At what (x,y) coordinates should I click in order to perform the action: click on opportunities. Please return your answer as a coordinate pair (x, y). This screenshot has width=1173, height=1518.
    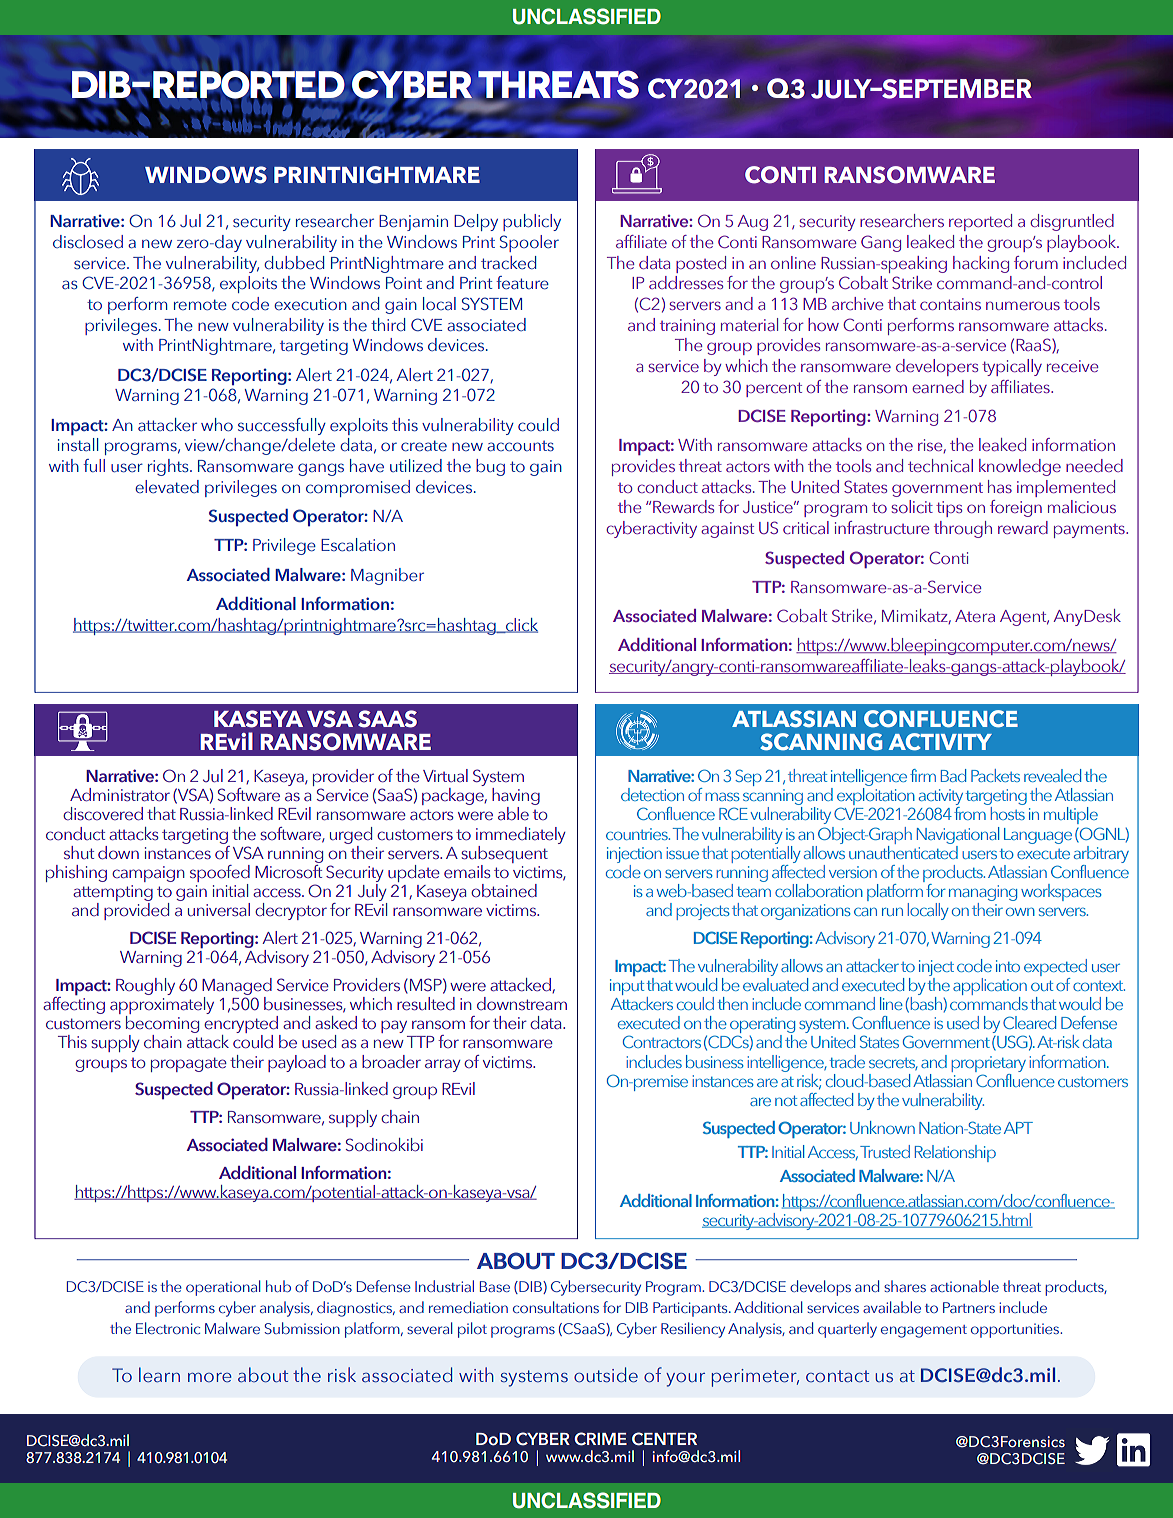
    Looking at the image, I should click on (1016, 1330).
